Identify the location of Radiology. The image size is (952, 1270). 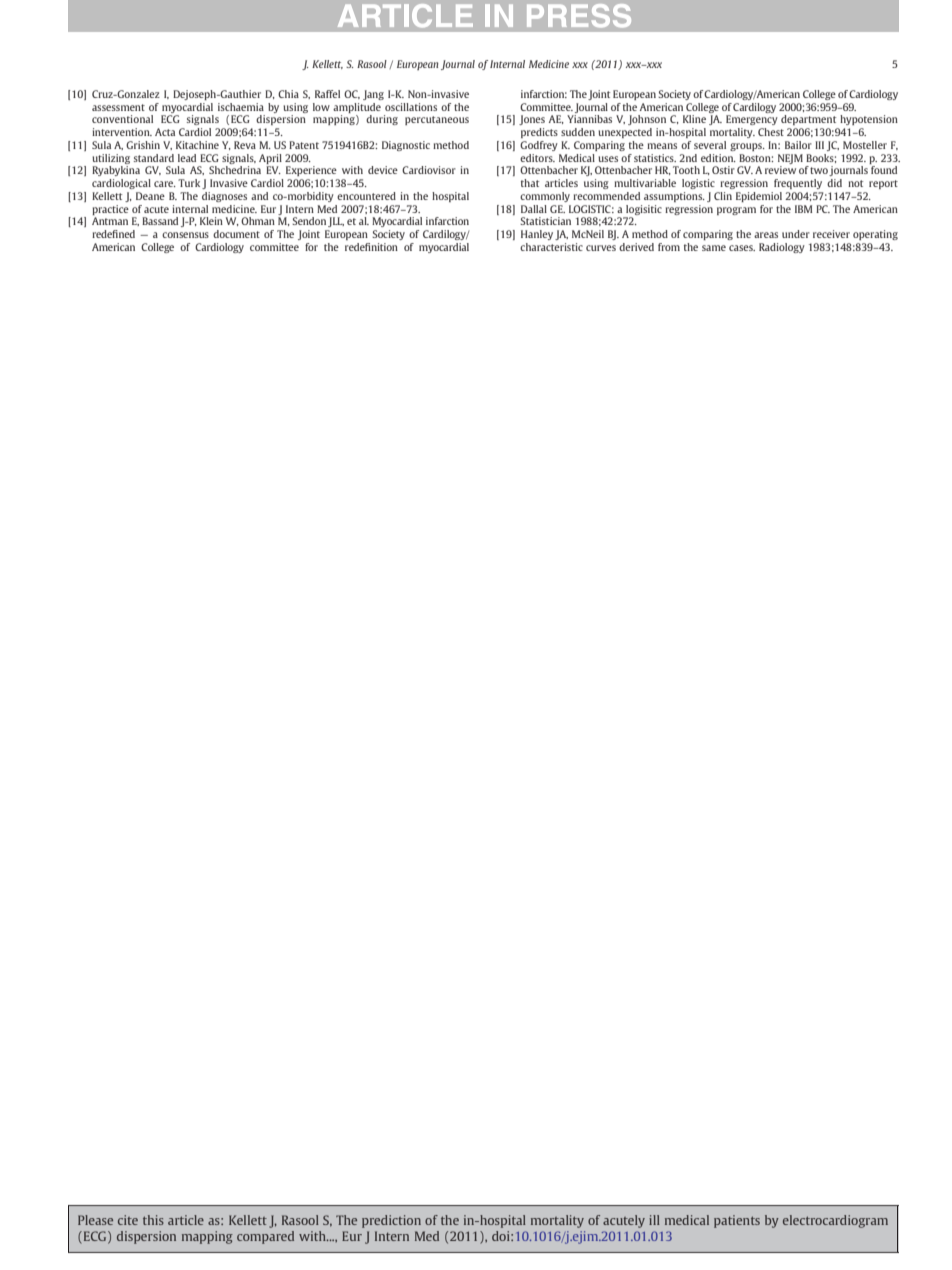
(782, 248).
